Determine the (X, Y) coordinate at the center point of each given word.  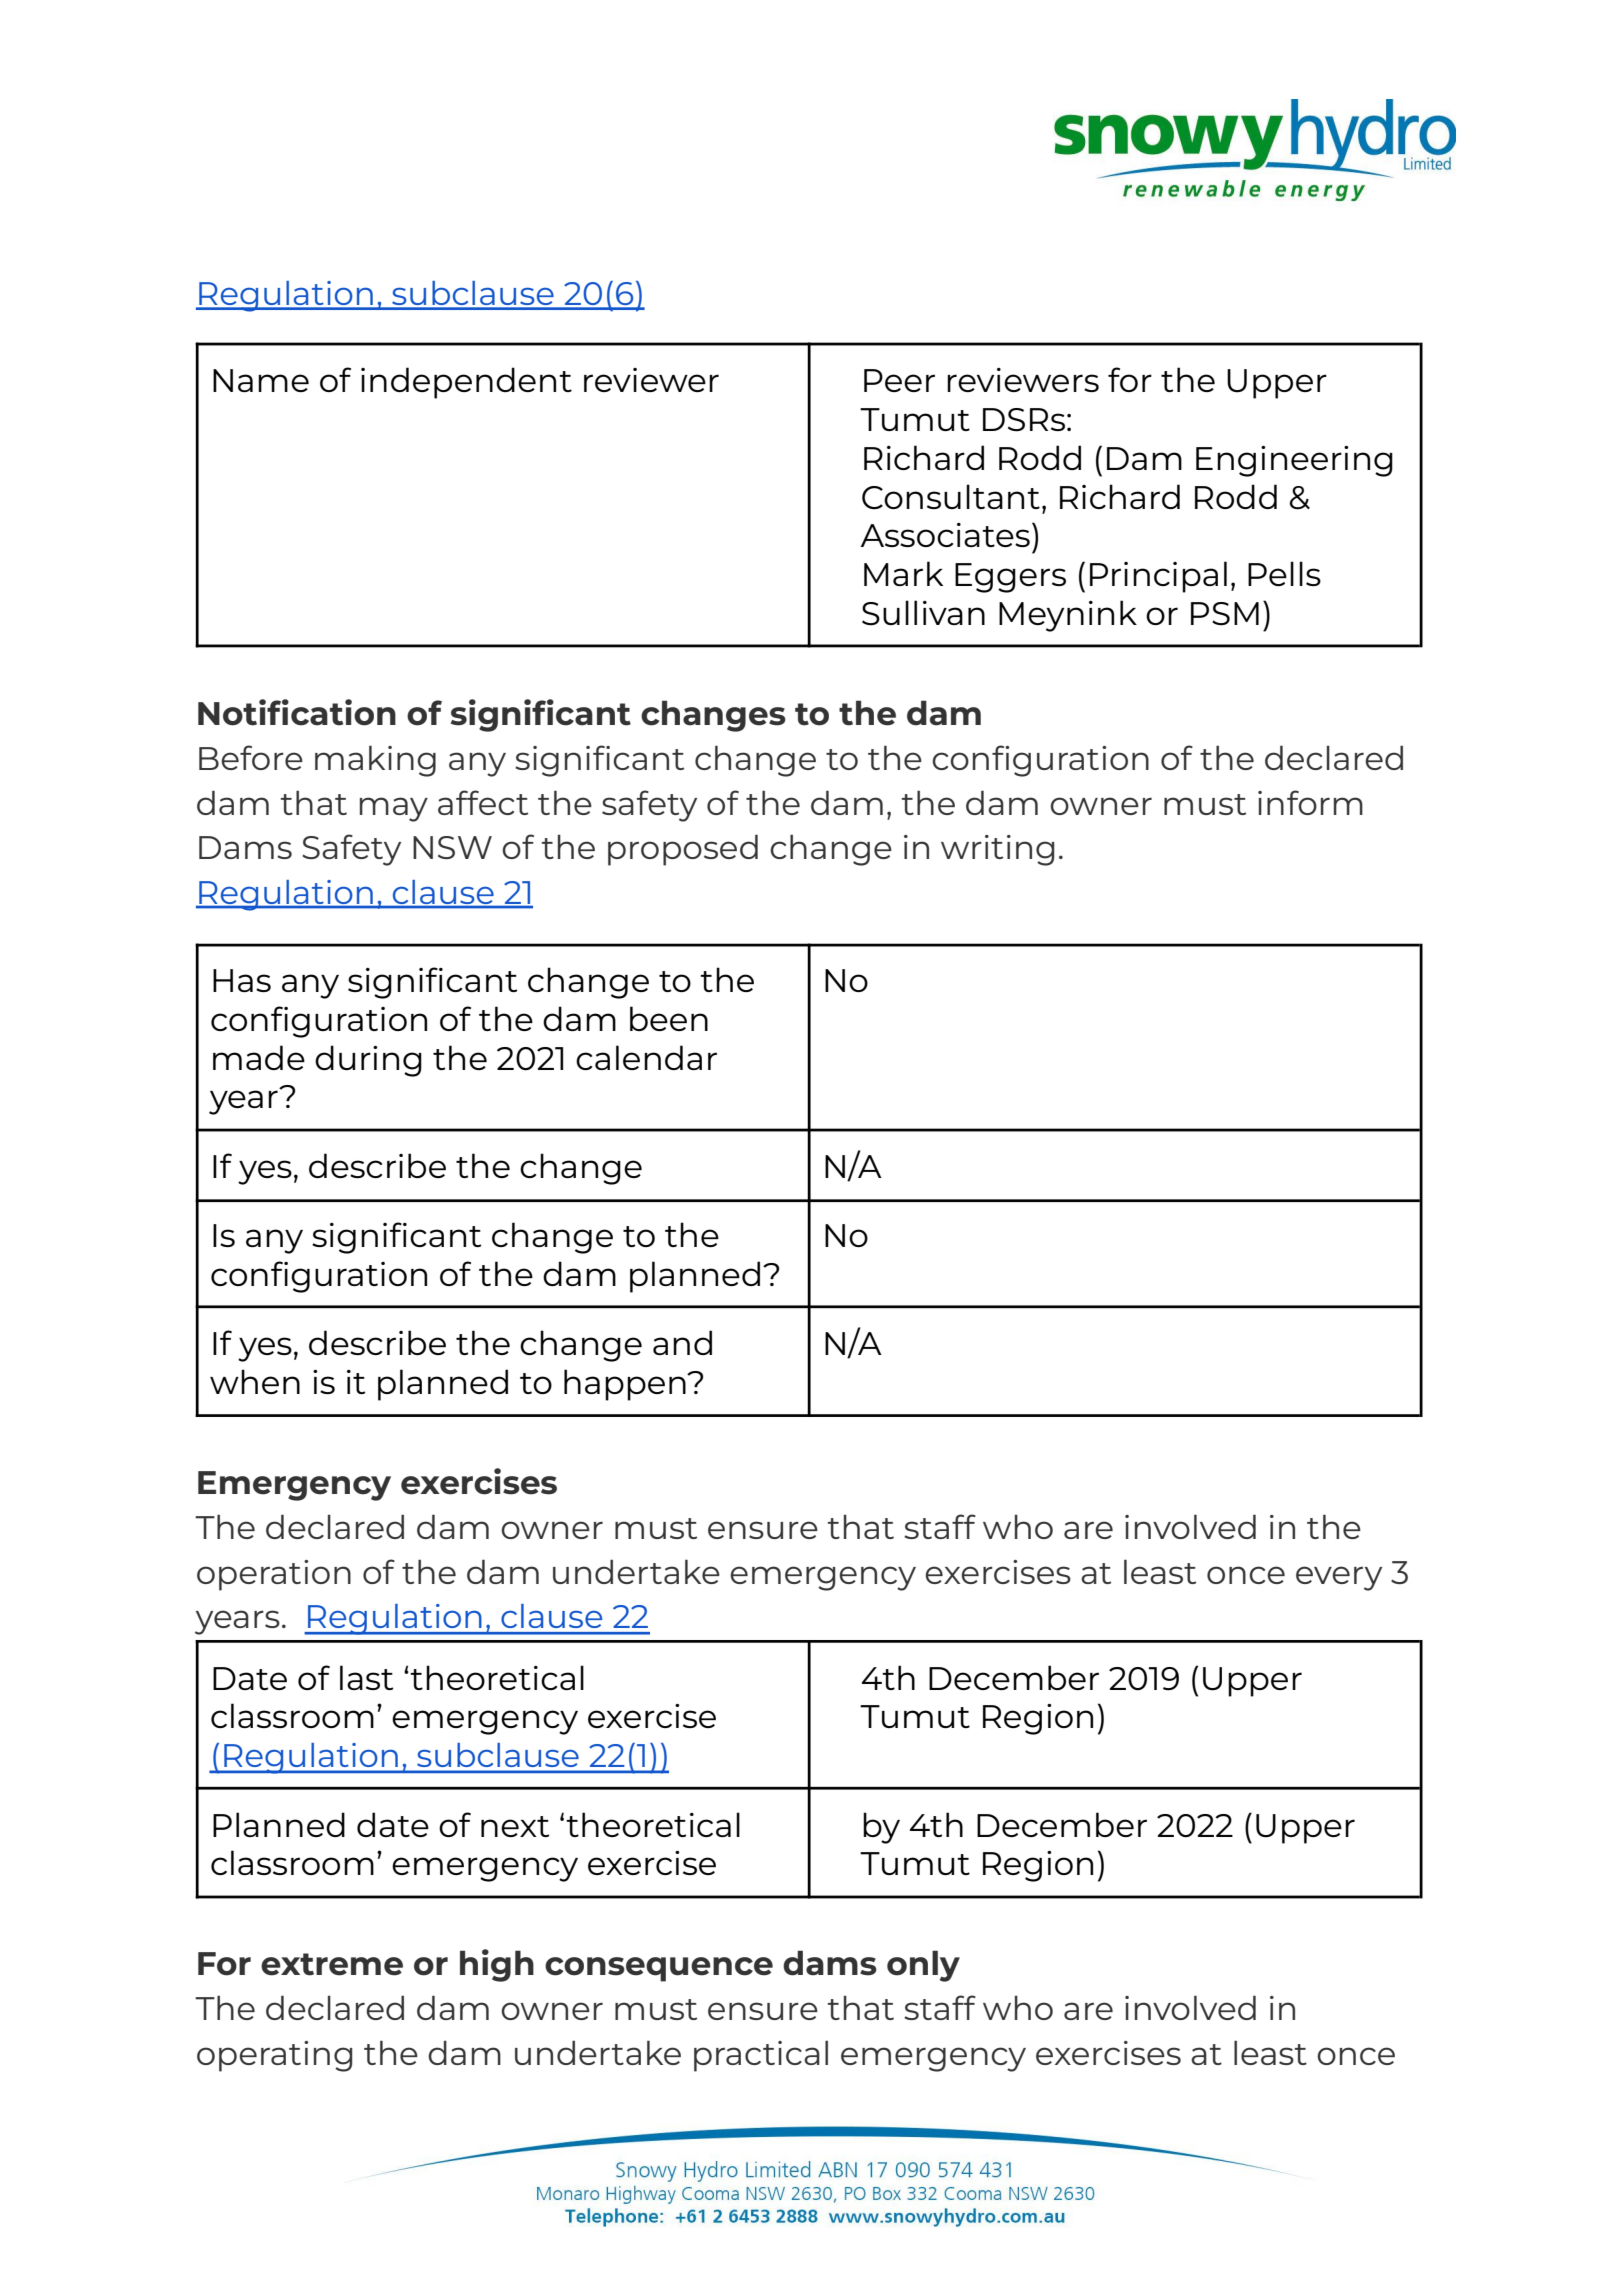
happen (626, 1385)
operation (274, 1575)
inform (1310, 802)
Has (242, 980)
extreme (332, 1964)
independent (466, 383)
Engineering (1294, 461)
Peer (899, 380)
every (1339, 1578)
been (669, 1018)
